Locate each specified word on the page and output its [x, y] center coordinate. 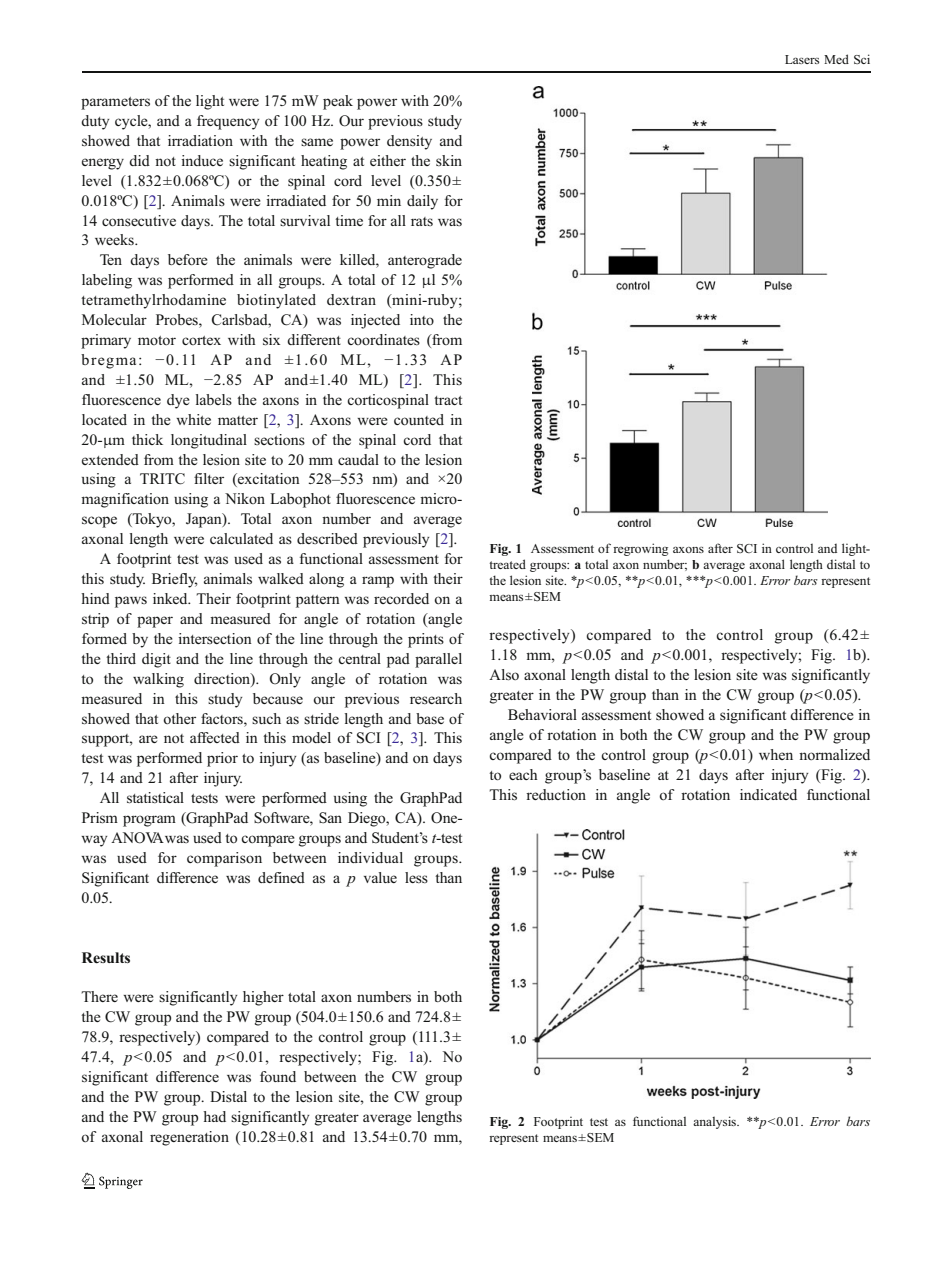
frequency [228, 122]
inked [171, 598]
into [422, 319]
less [416, 877]
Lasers [802, 59]
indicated [768, 794]
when [776, 754]
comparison [224, 859]
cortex [201, 340]
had [214, 1116]
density [409, 142]
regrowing [640, 549]
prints [426, 640]
